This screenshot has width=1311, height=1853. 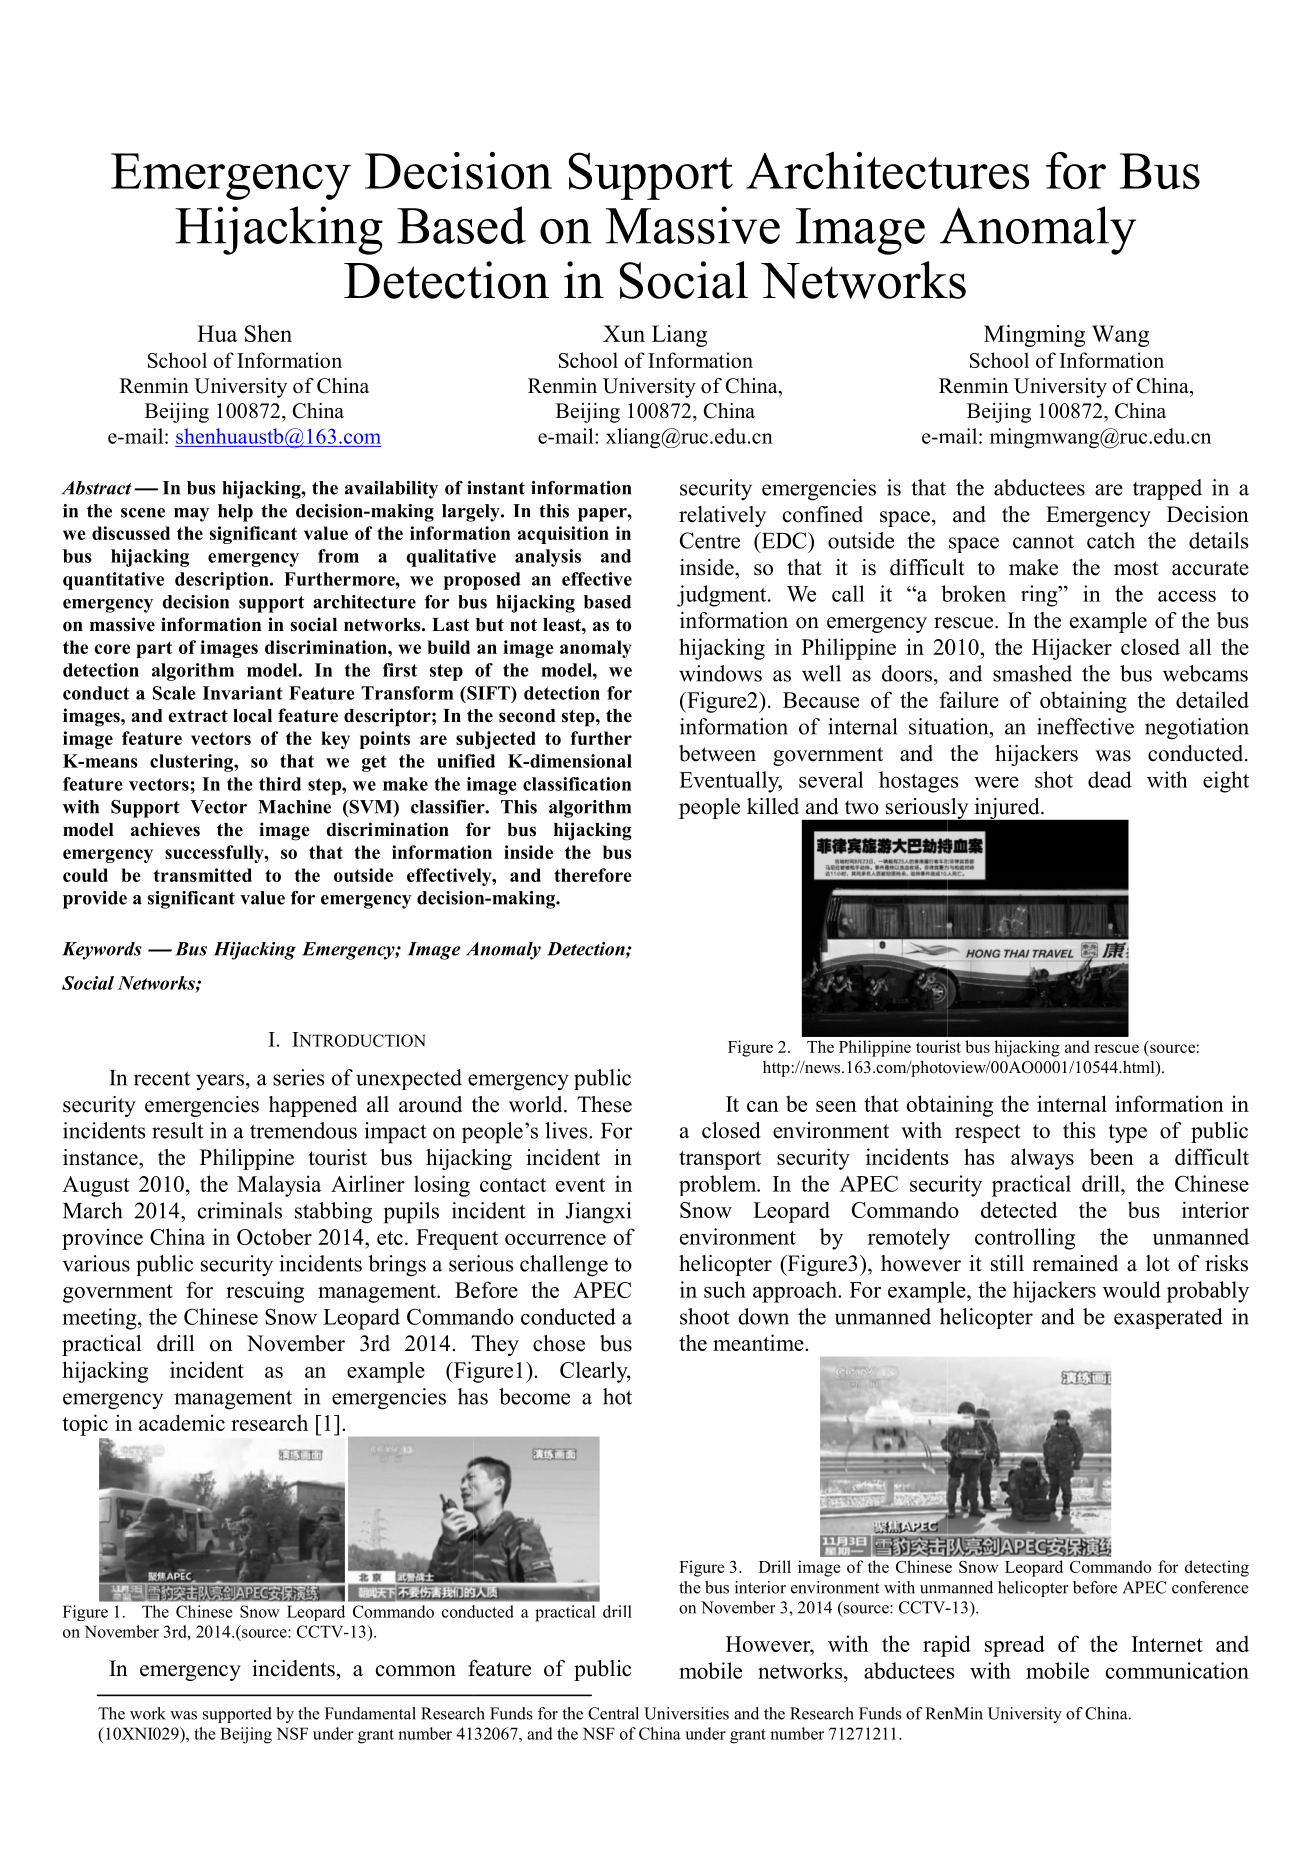 What do you see at coordinates (1167, 489) in the screenshot?
I see `trapped` at bounding box center [1167, 489].
